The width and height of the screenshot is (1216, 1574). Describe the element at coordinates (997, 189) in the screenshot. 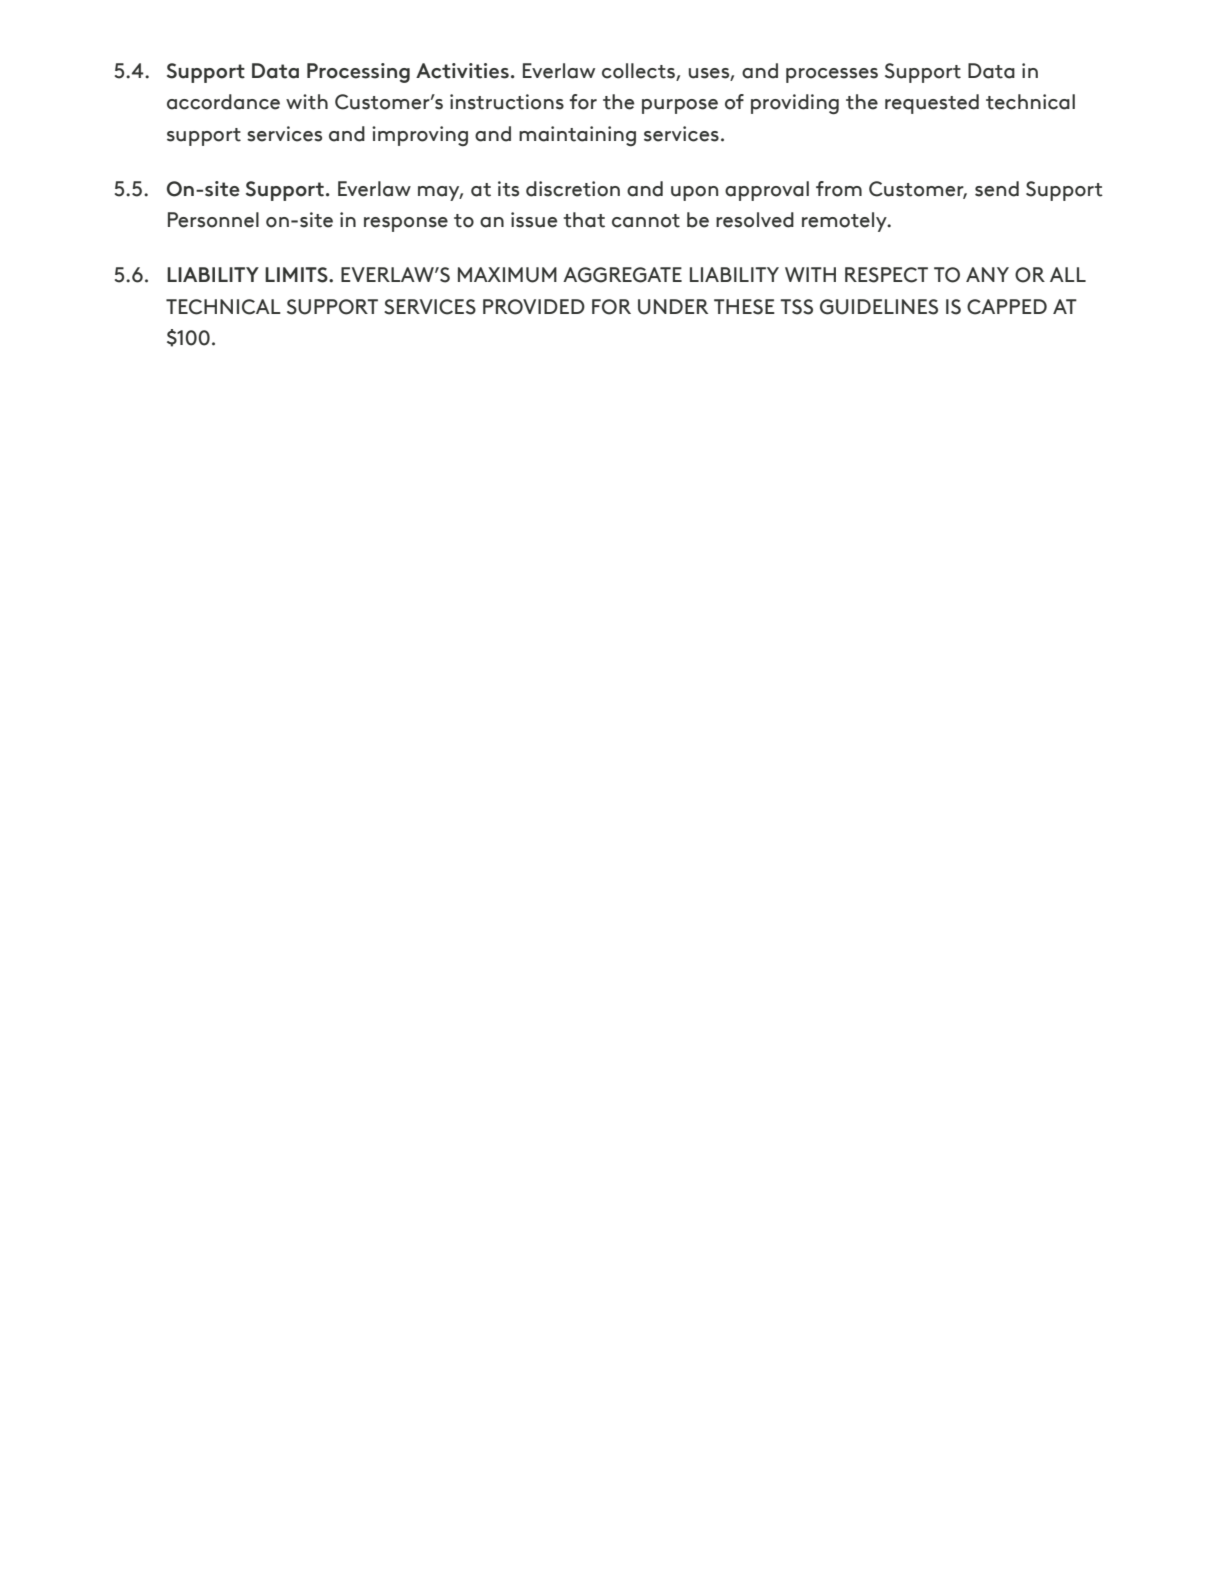

I see `send` at that location.
